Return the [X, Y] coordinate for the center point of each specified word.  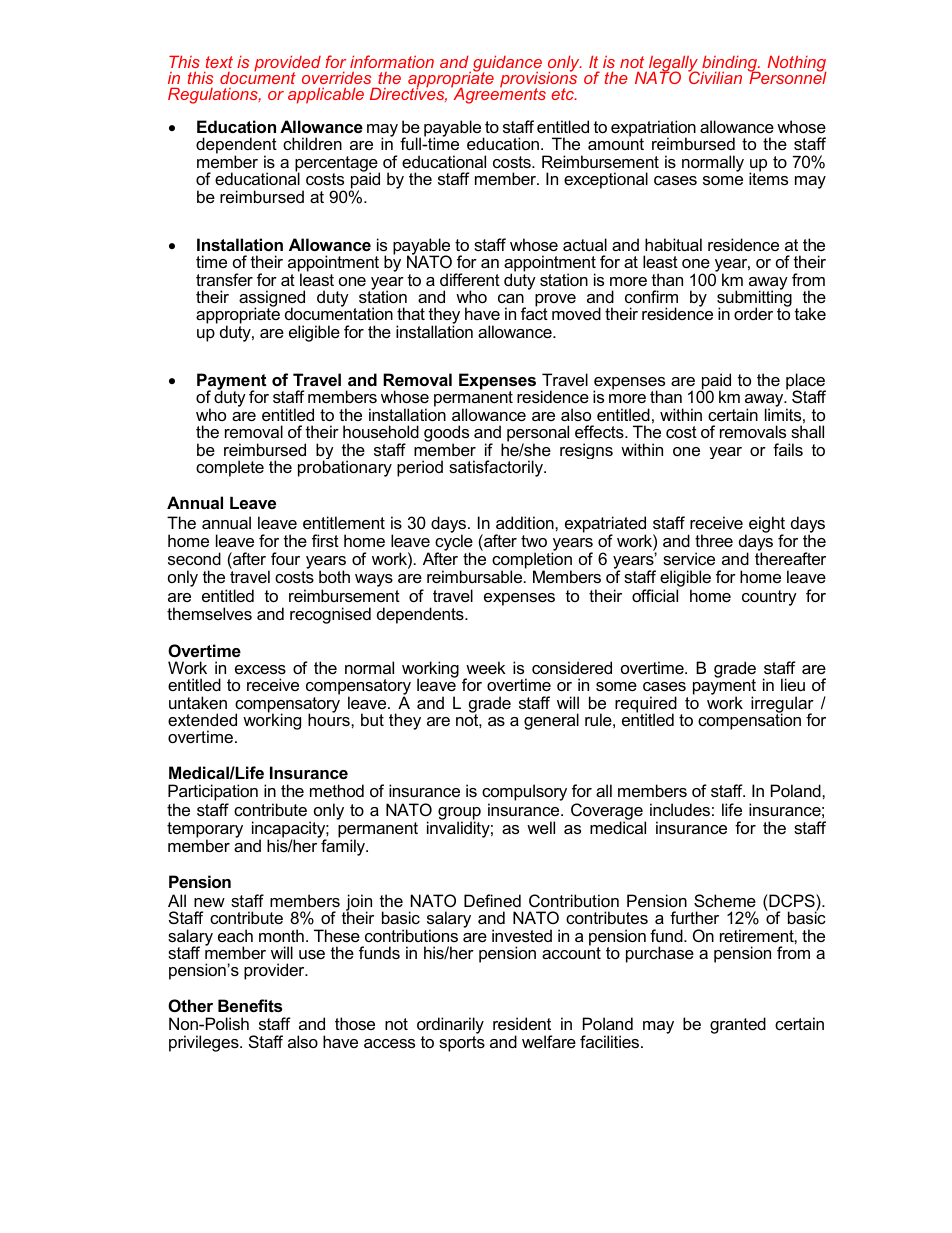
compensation [749, 721]
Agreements [498, 95]
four [285, 558]
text [219, 62]
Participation [213, 794]
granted [738, 1025]
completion [532, 562]
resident [522, 1023]
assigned [272, 299]
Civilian [715, 77]
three [714, 540]
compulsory [524, 794]
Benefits [250, 1005]
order [753, 313]
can [511, 298]
